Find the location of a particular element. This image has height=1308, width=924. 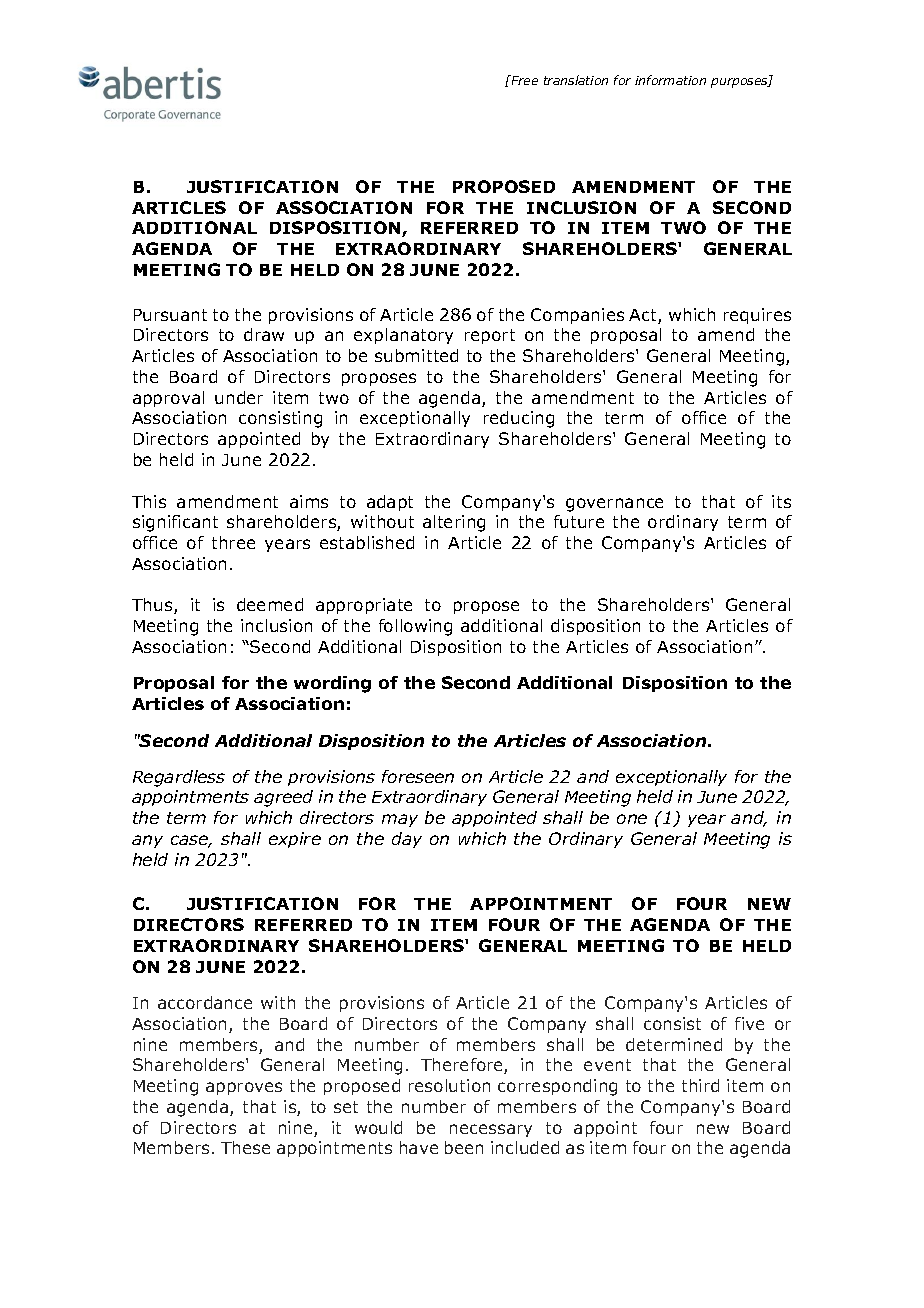

deemed is located at coordinates (270, 604).
